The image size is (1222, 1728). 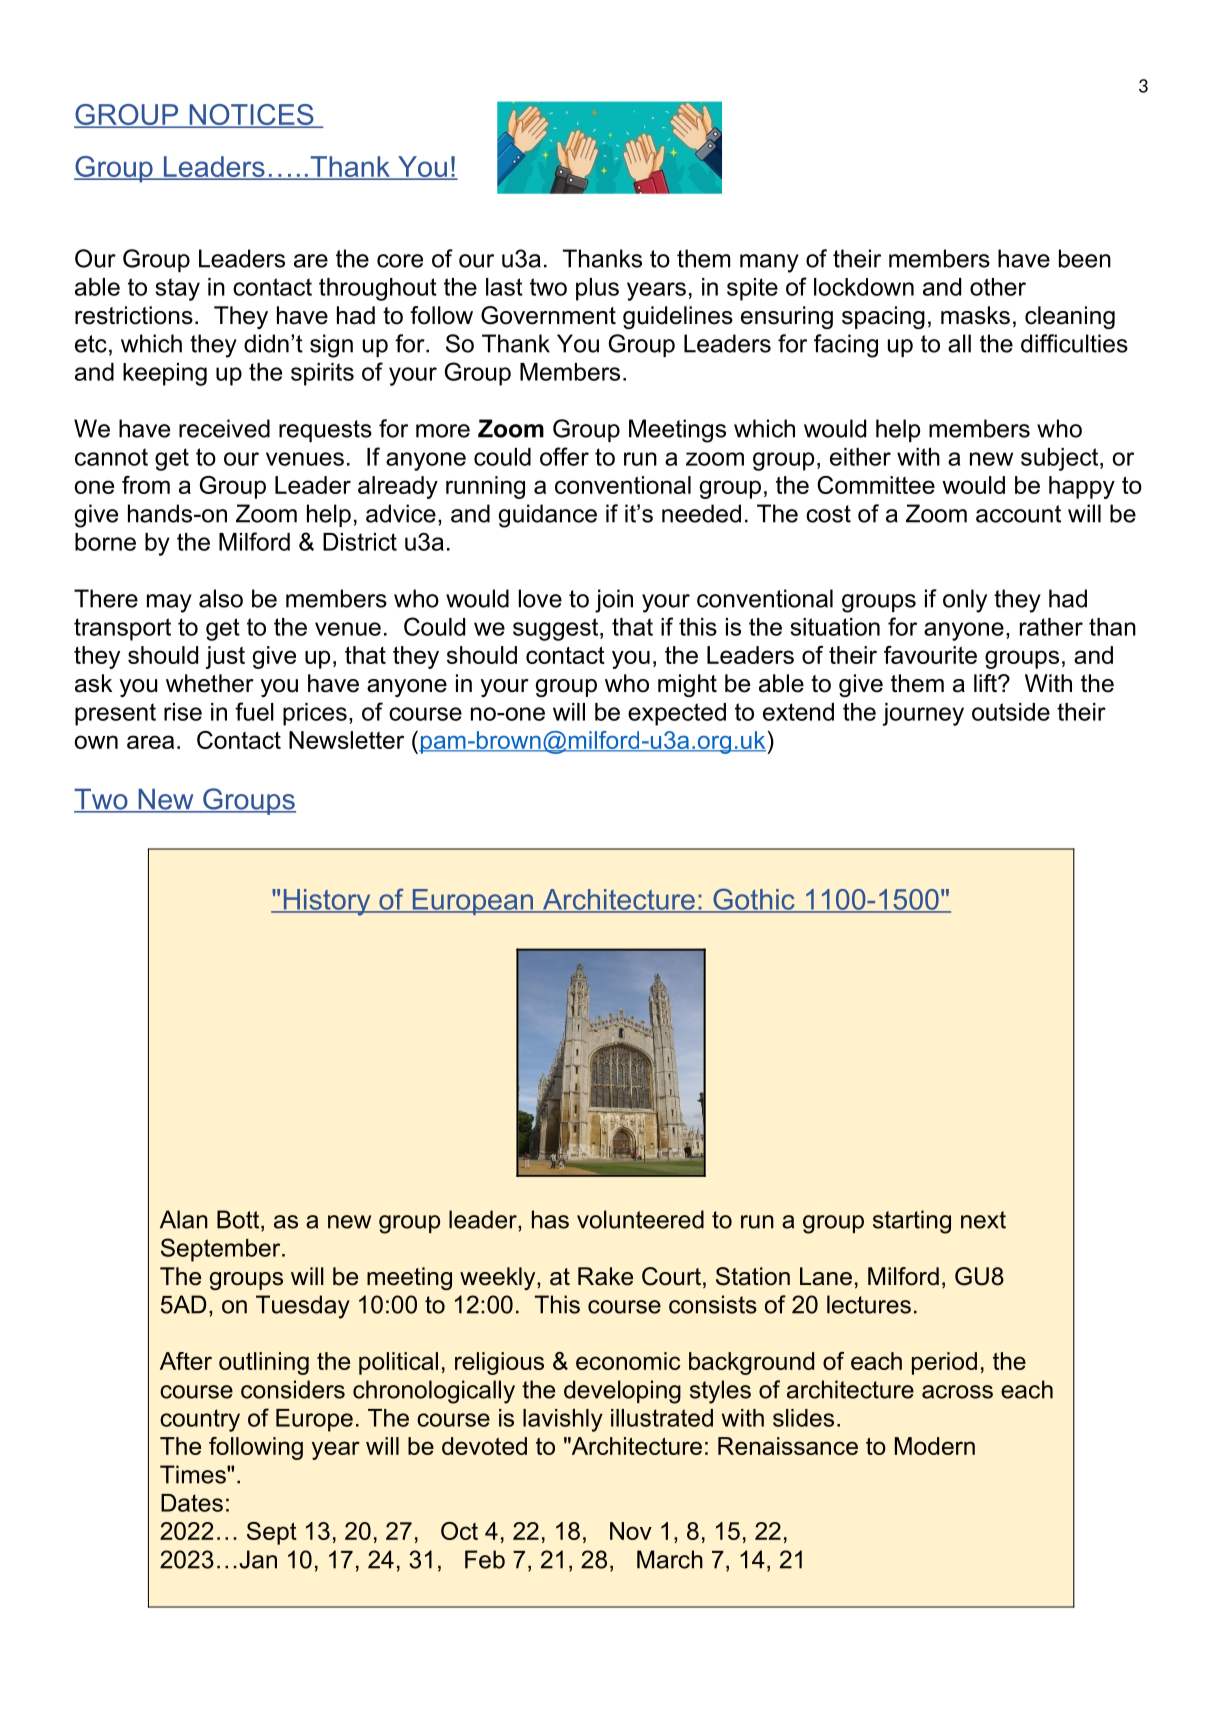 What do you see at coordinates (614, 601) in the document?
I see `join` at bounding box center [614, 601].
